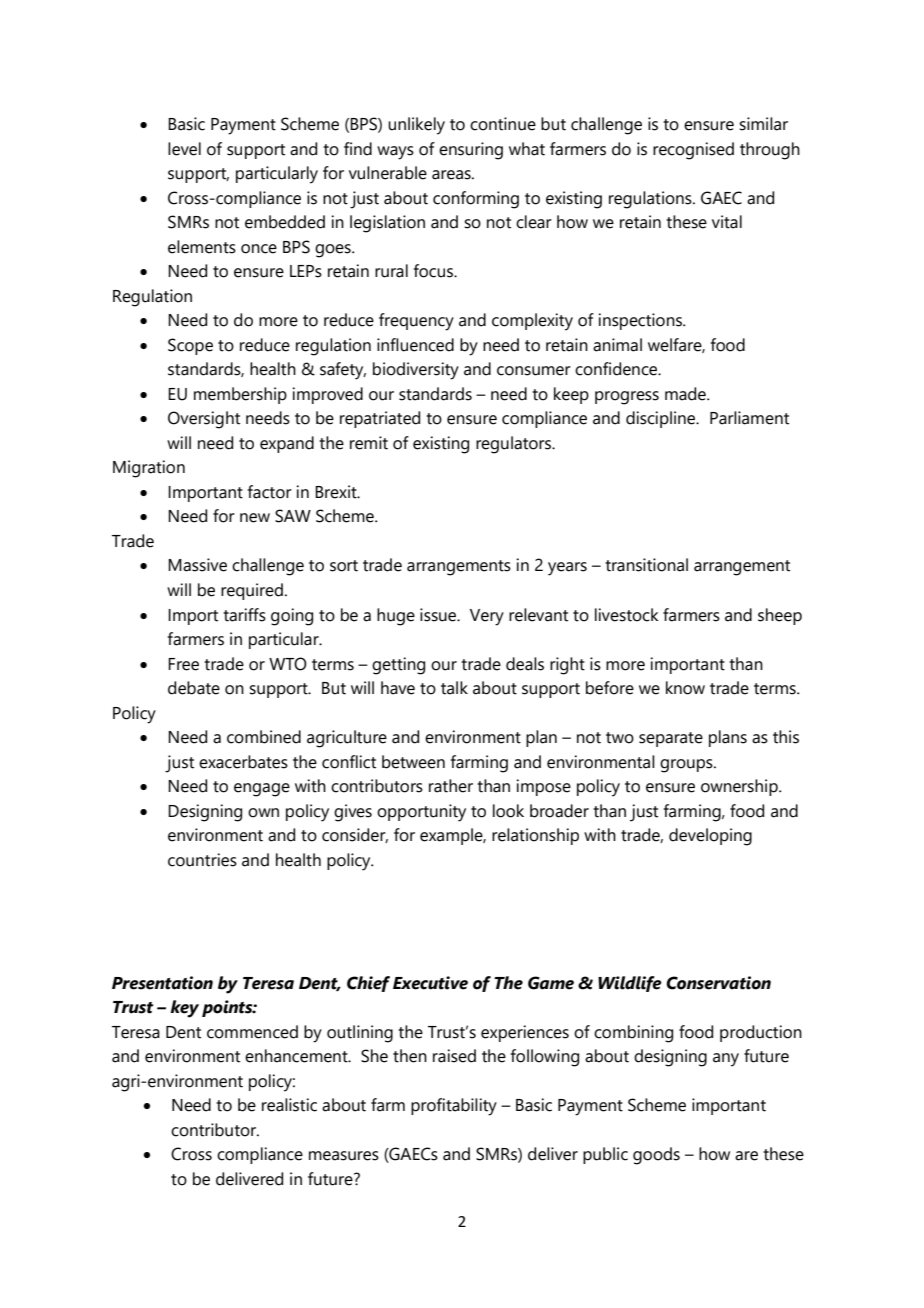  Describe the element at coordinates (243, 762) in the image. I see `exacerbates` at that location.
